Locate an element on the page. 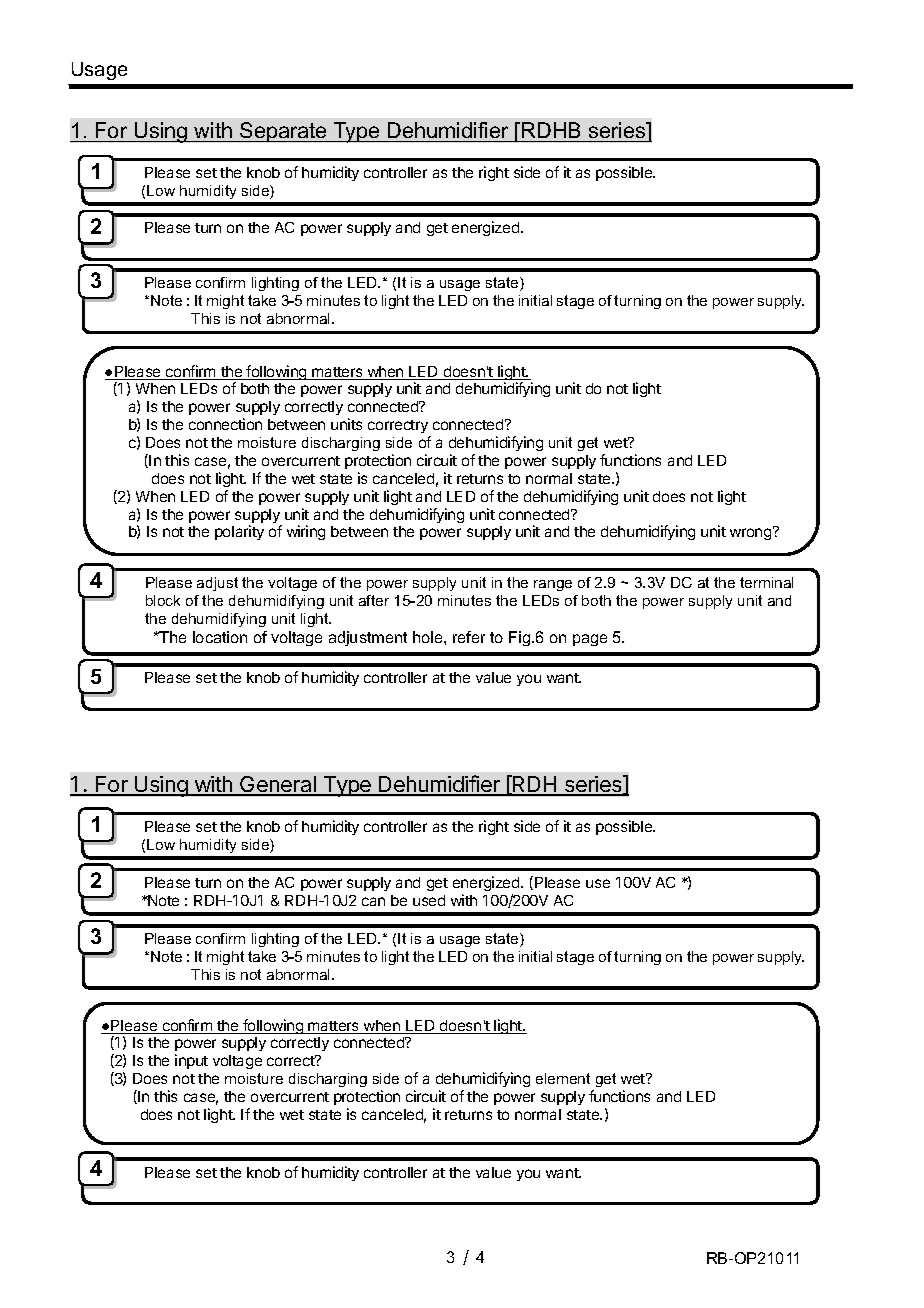 Image resolution: width=924 pixels, height=1308 pixels. connection is located at coordinates (225, 424).
